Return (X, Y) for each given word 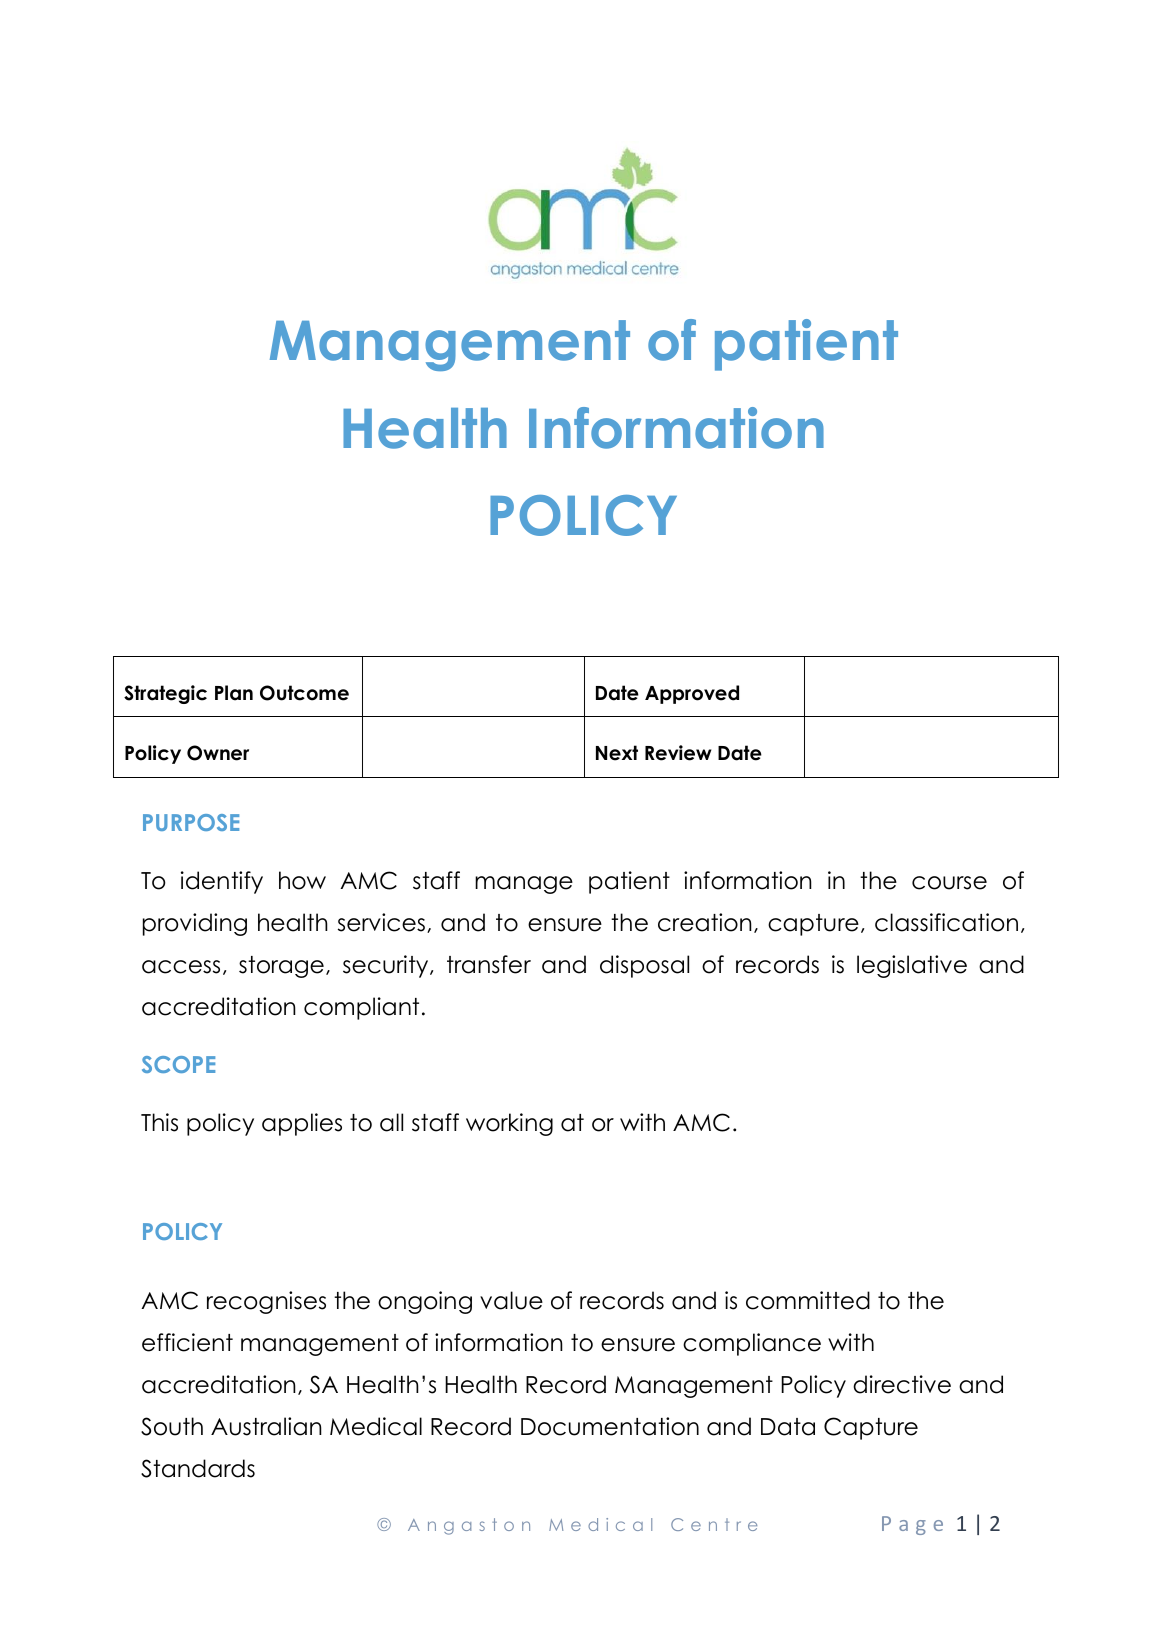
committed (808, 1300)
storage (281, 967)
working (509, 1124)
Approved (692, 694)
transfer (489, 964)
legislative (912, 966)
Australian (266, 1426)
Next (617, 753)
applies (302, 1124)
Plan (234, 693)
